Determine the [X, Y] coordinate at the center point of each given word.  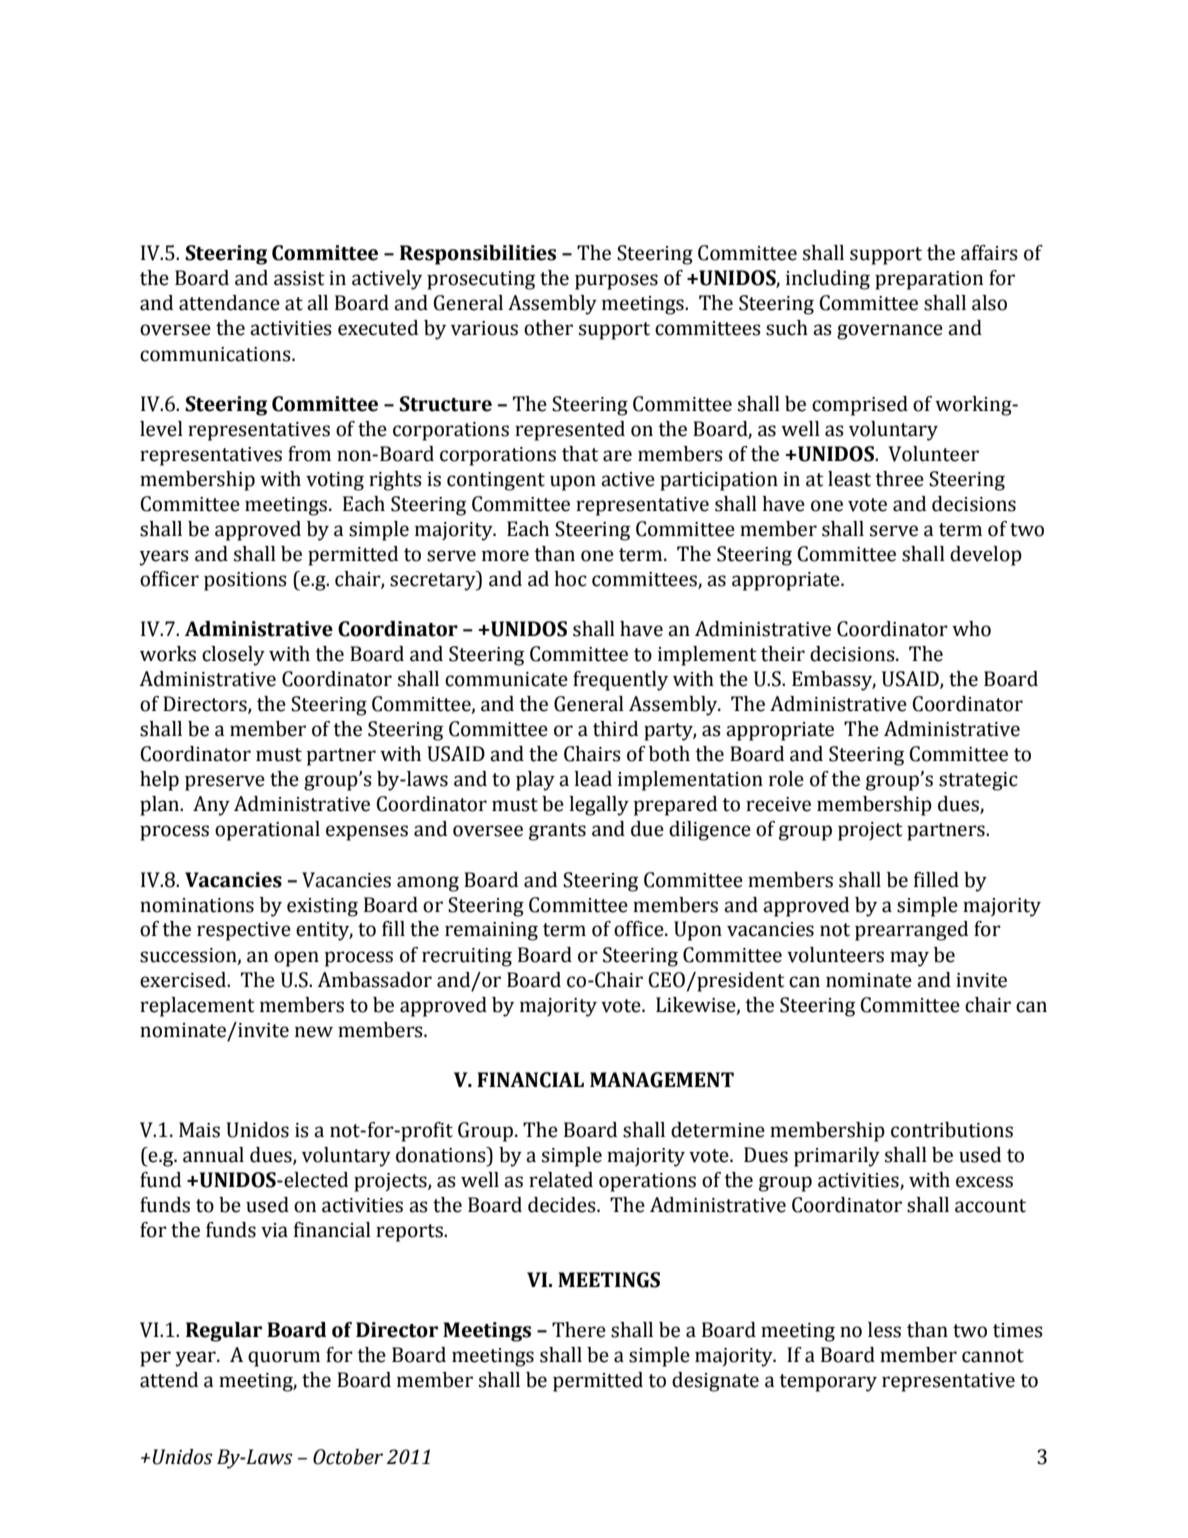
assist [299, 278]
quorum [284, 1359]
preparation [929, 280]
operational [267, 831]
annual [213, 1155]
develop [986, 556]
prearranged [911, 931]
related [561, 1180]
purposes [616, 282]
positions [245, 581]
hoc [570, 579]
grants [557, 832]
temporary [828, 1383]
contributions [952, 1130]
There [579, 1330]
